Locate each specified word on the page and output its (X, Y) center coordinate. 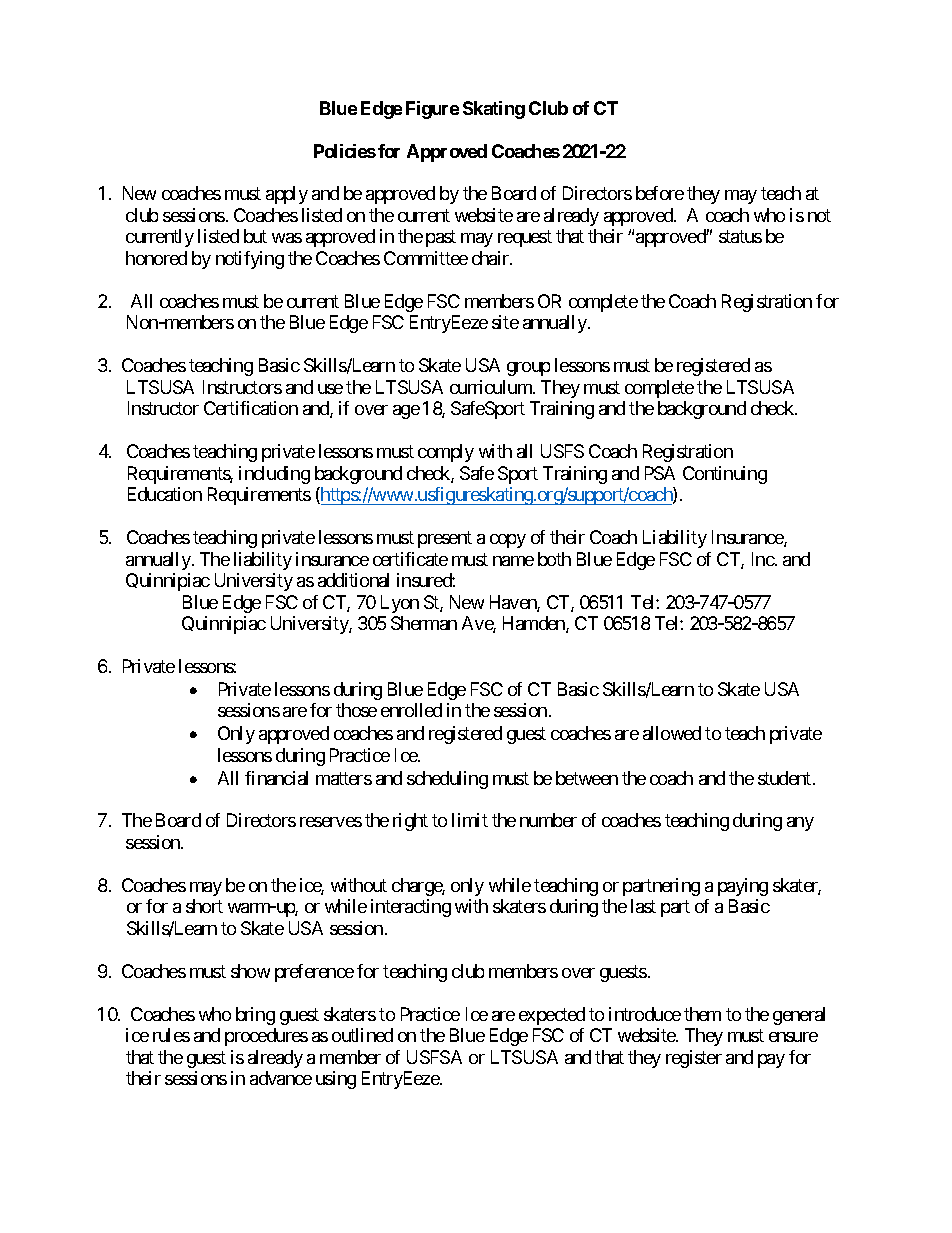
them (702, 1014)
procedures (266, 1037)
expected (552, 1016)
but (255, 236)
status (740, 237)
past (441, 239)
